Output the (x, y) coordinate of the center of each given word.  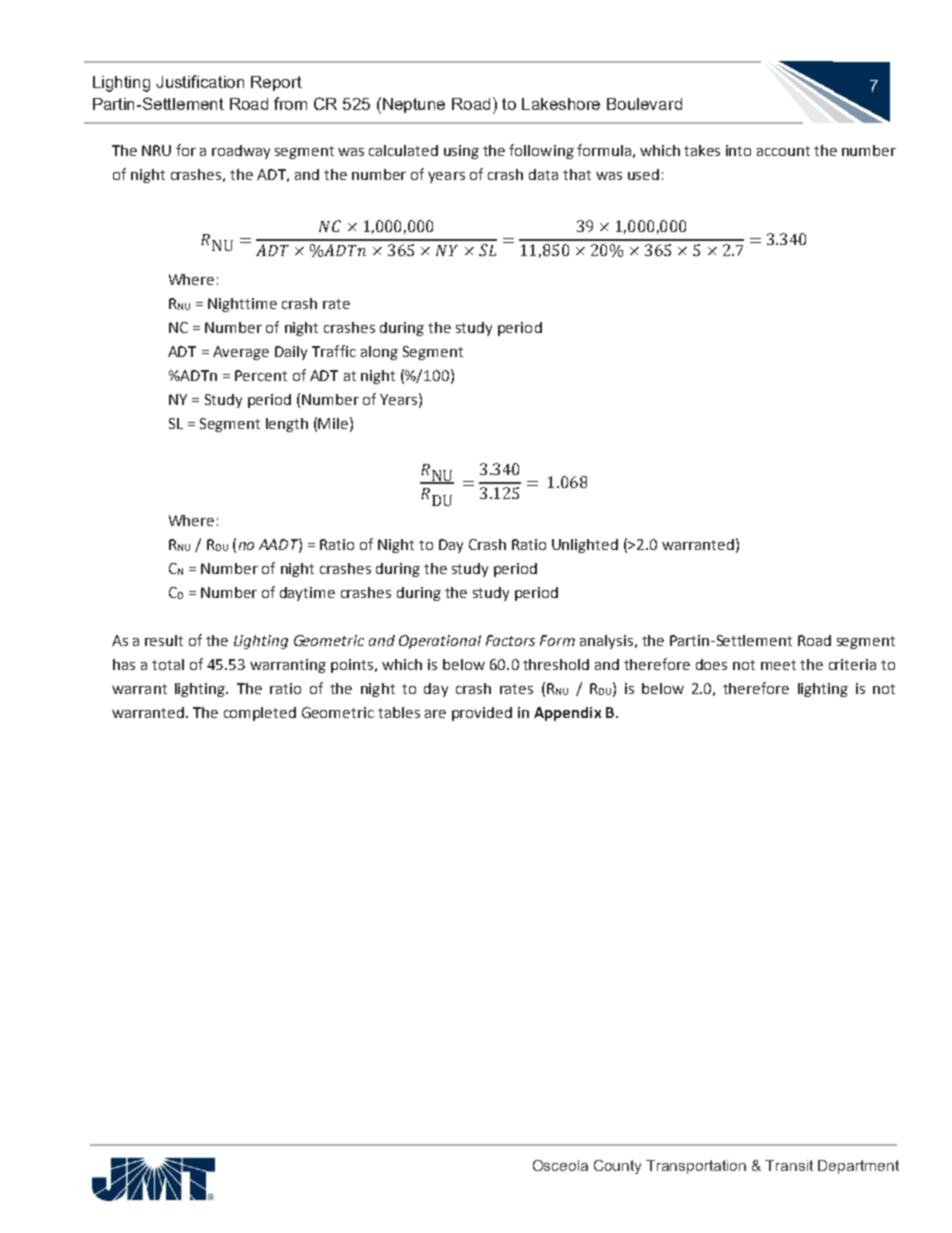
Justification (200, 81)
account (783, 151)
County (617, 1167)
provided (482, 714)
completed (260, 714)
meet (778, 665)
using (461, 152)
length (287, 425)
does (711, 664)
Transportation (696, 1167)
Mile (333, 423)
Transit (789, 1165)
